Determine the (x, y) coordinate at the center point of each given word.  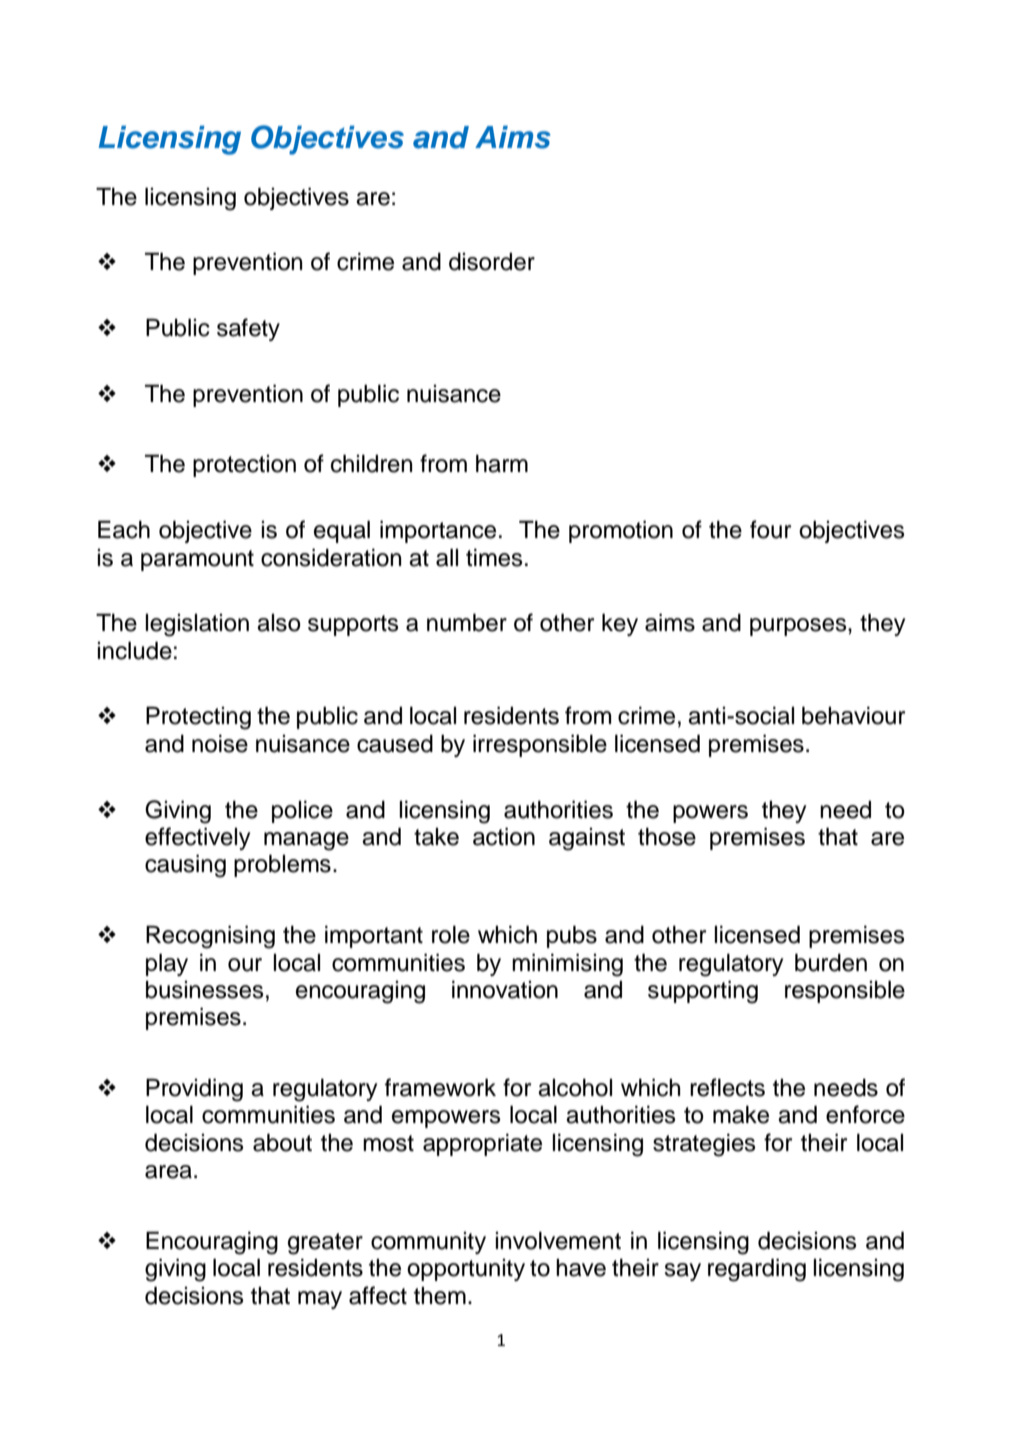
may (320, 1300)
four (770, 529)
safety (248, 329)
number (467, 622)
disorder (492, 262)
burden (831, 962)
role (451, 934)
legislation (197, 625)
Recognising (210, 937)
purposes (799, 627)
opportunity (466, 1270)
